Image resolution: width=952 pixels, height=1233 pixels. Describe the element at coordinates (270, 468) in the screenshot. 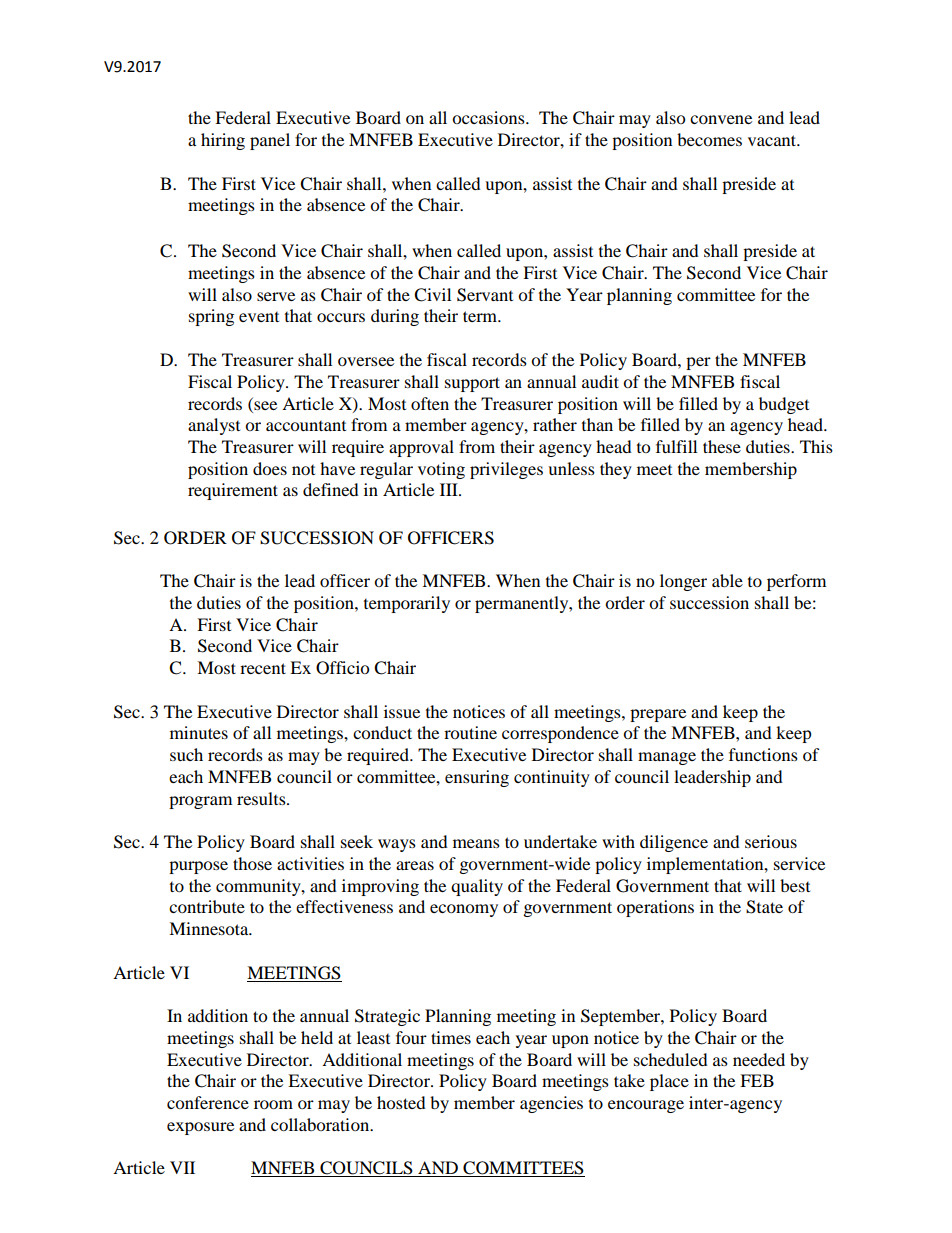

I see `does` at that location.
